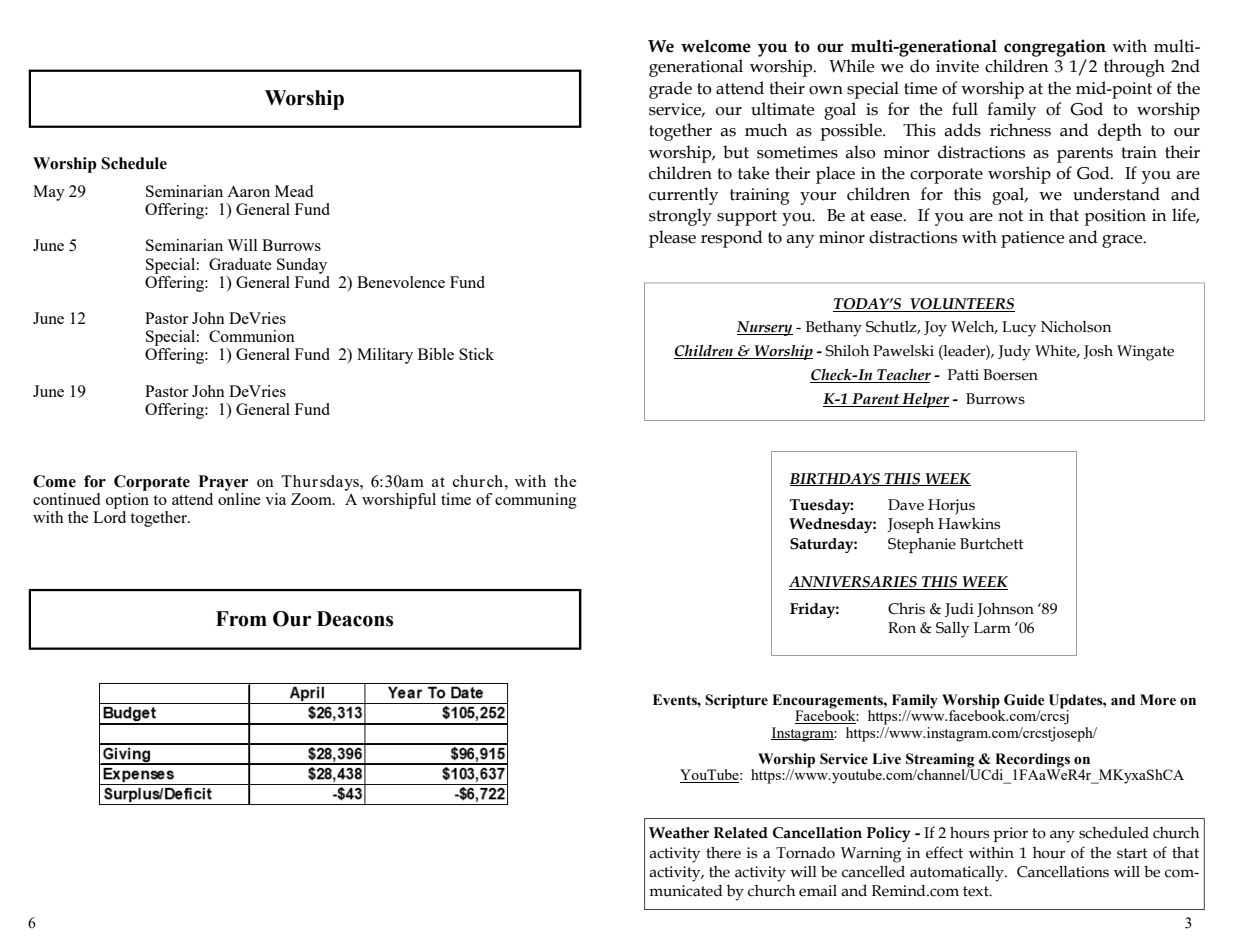 This page has width=1233, height=952. What do you see at coordinates (732, 239) in the page?
I see `respond` at bounding box center [732, 239].
